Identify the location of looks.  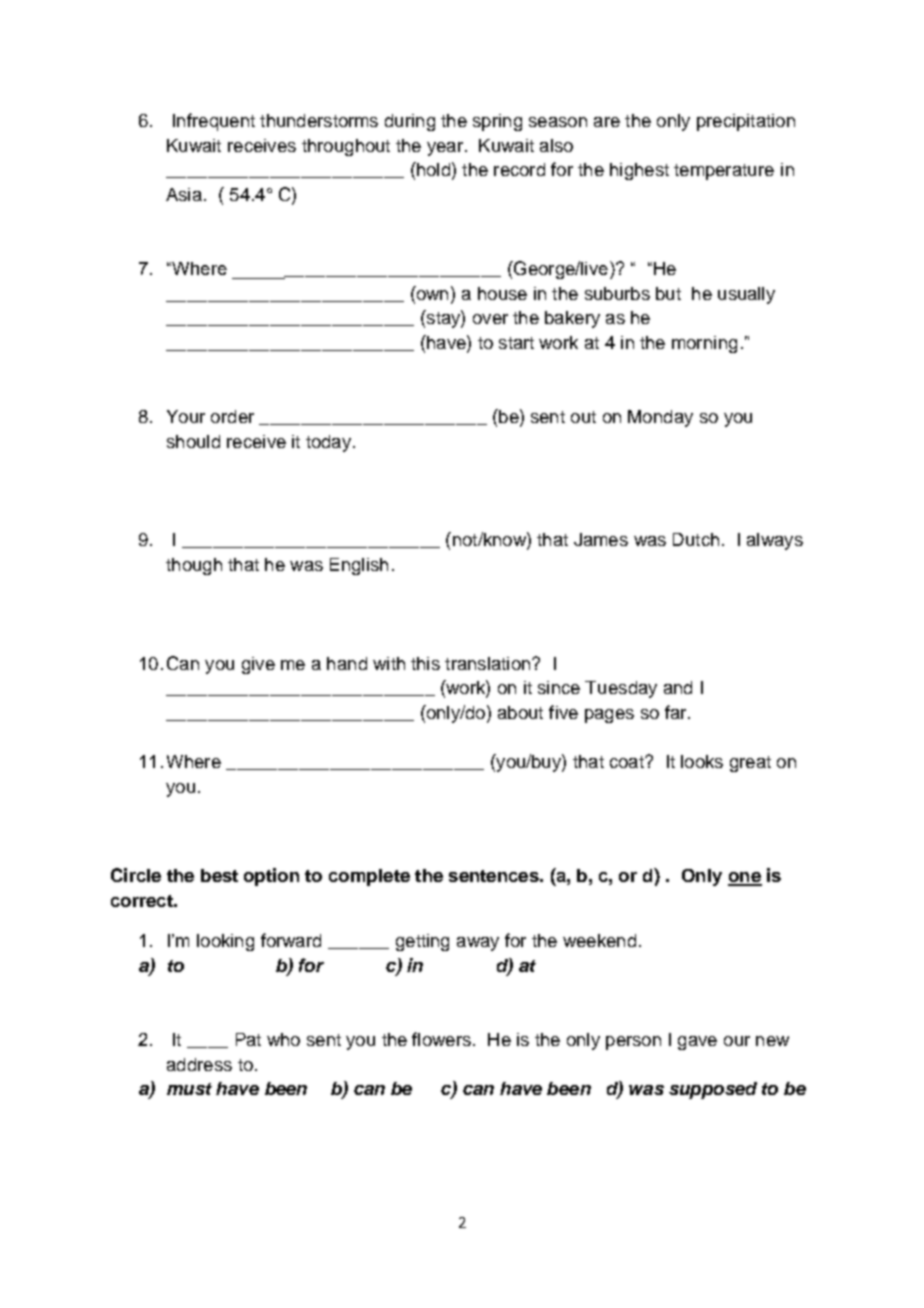
(702, 761).
